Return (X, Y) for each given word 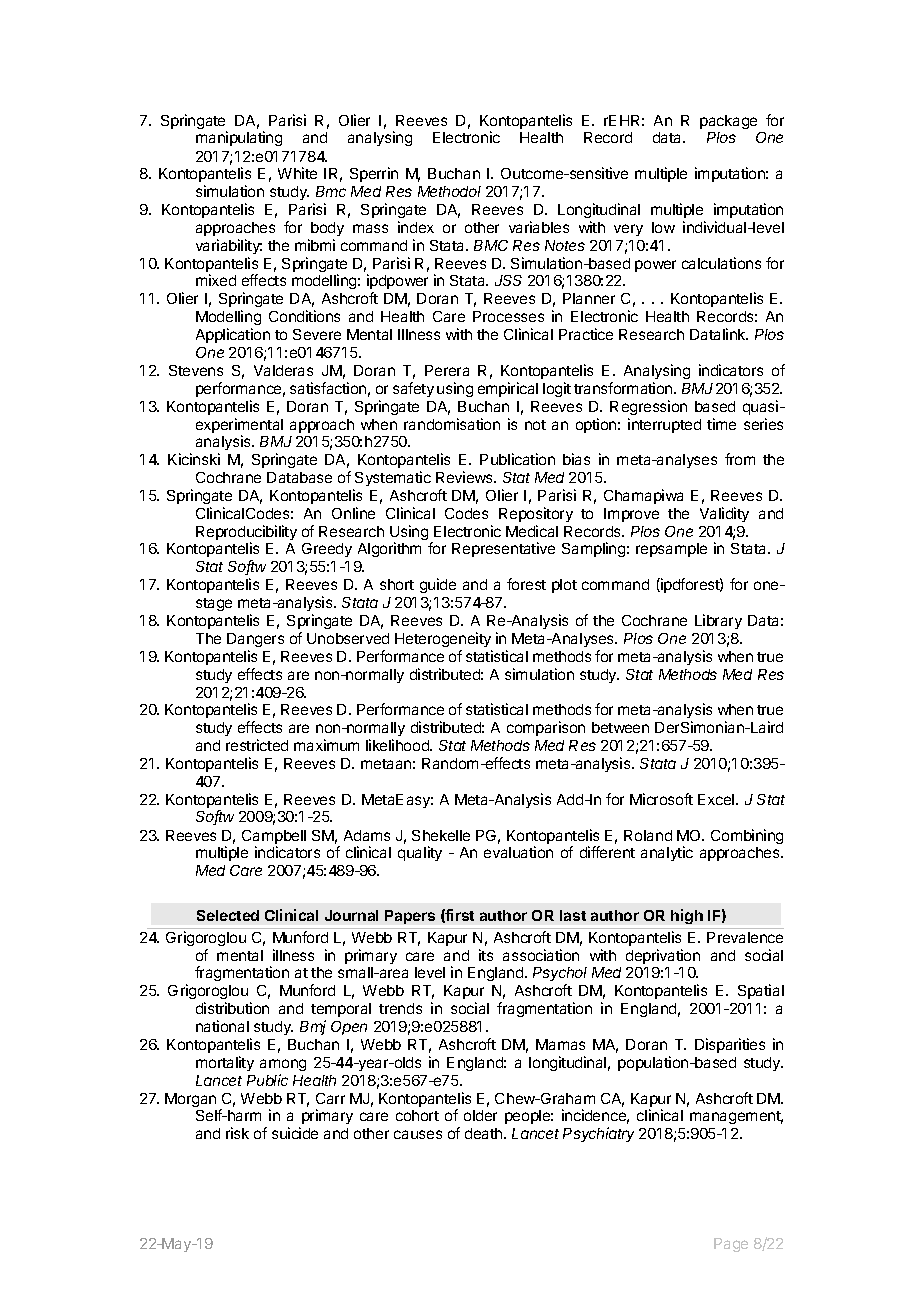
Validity (724, 514)
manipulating (239, 138)
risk (237, 1133)
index (416, 227)
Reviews (466, 477)
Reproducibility (246, 534)
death (485, 1133)
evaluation (518, 852)
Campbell (274, 838)
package (728, 122)
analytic (667, 853)
